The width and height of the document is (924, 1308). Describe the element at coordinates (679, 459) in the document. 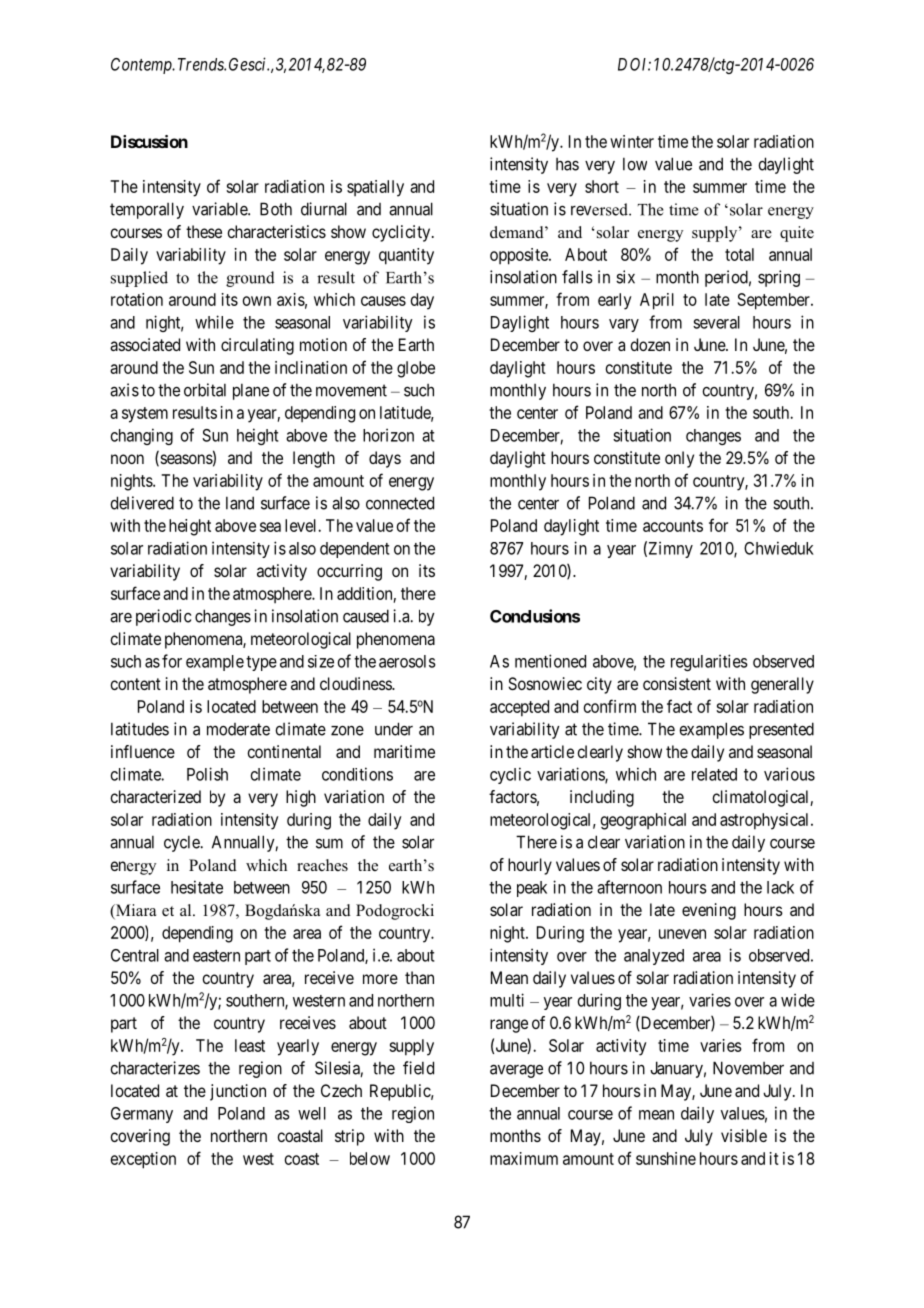

I see `only` at that location.
